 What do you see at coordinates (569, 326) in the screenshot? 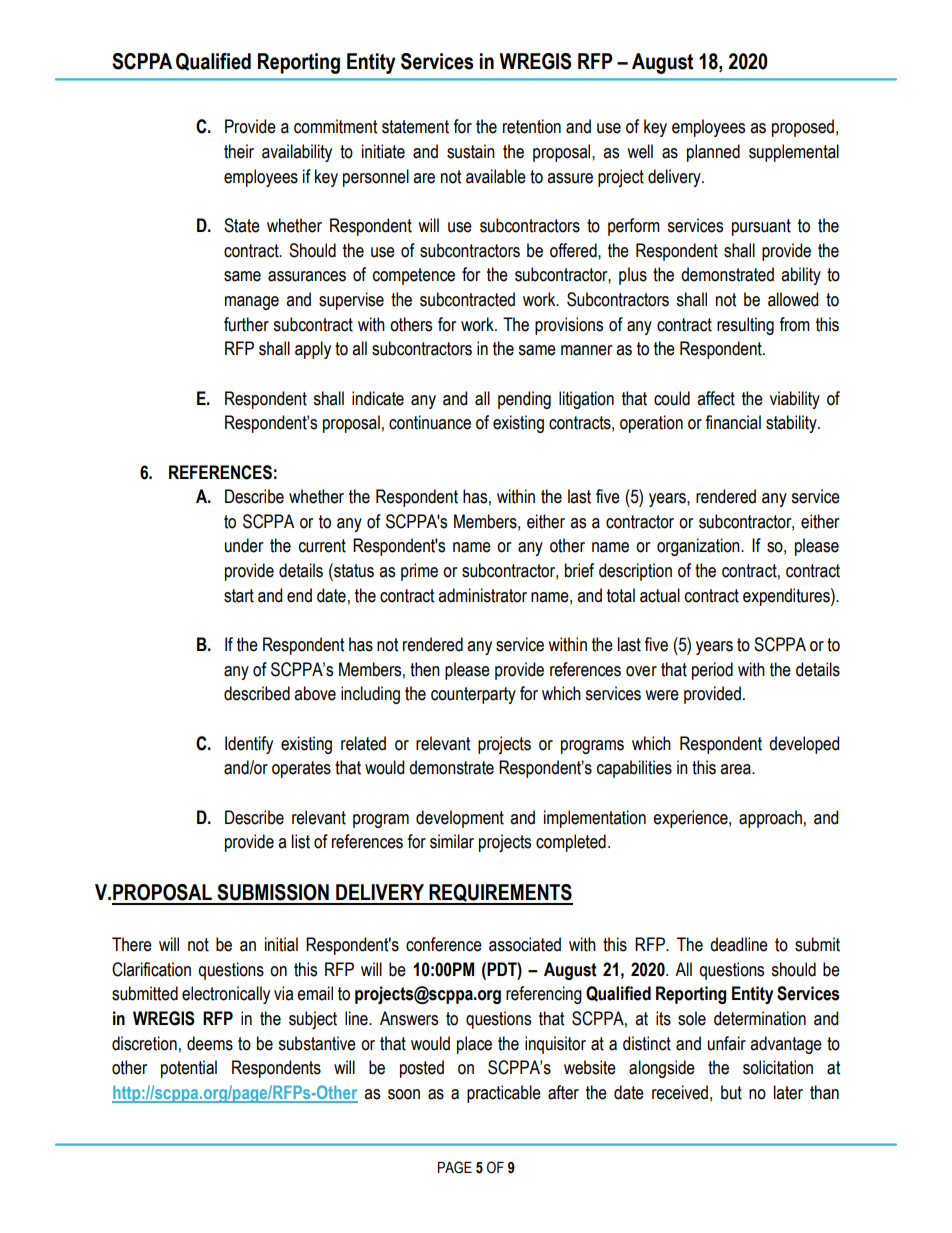
I see `provisions` at bounding box center [569, 326].
